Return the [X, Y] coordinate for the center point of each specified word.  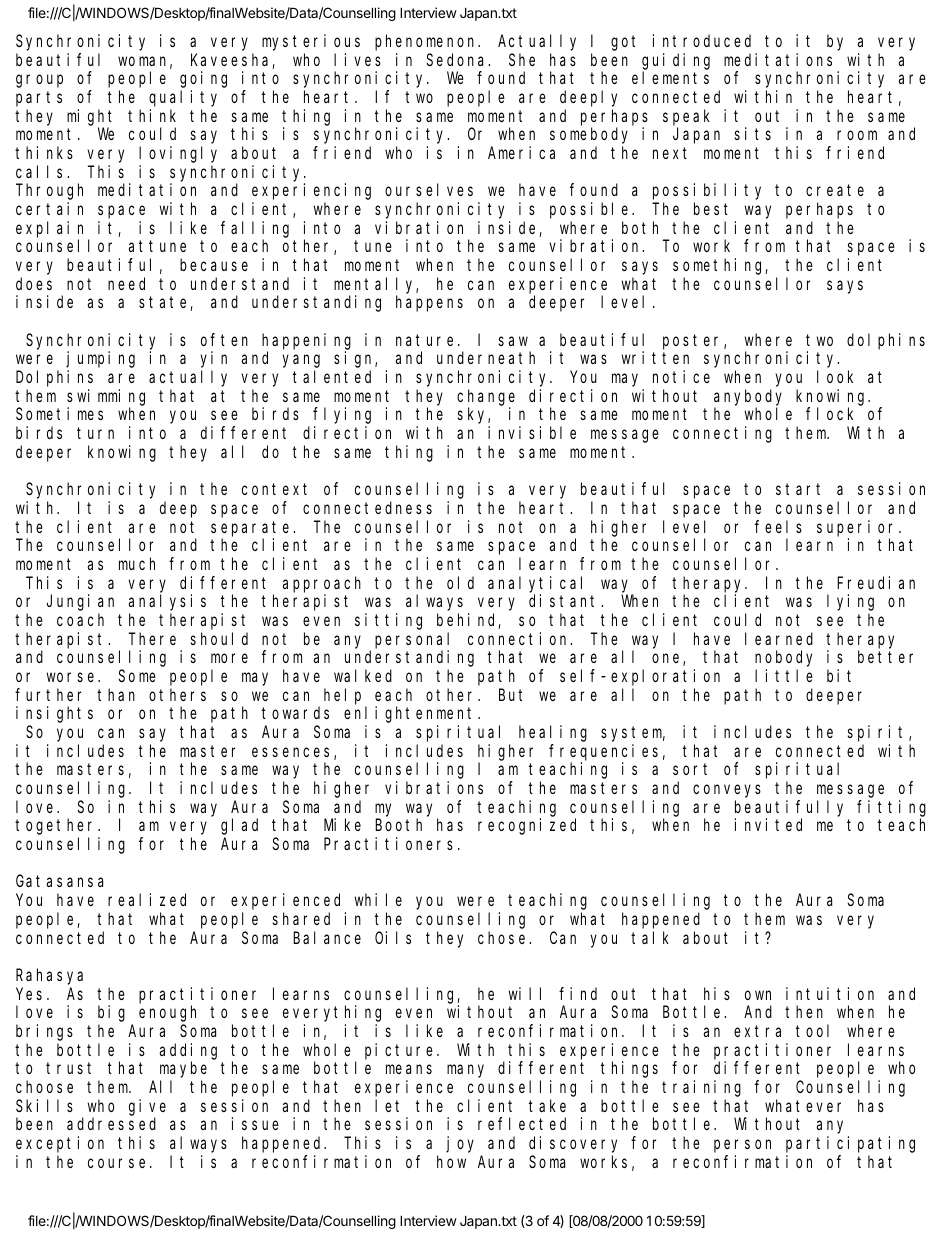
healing [553, 733]
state [165, 304]
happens [429, 304]
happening [306, 341]
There [152, 638]
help [342, 696]
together [57, 827]
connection [520, 638]
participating [850, 1144]
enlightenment [411, 714]
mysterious [311, 42]
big [111, 1013]
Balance [327, 937]
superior [858, 528]
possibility [707, 191]
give [147, 1107]
